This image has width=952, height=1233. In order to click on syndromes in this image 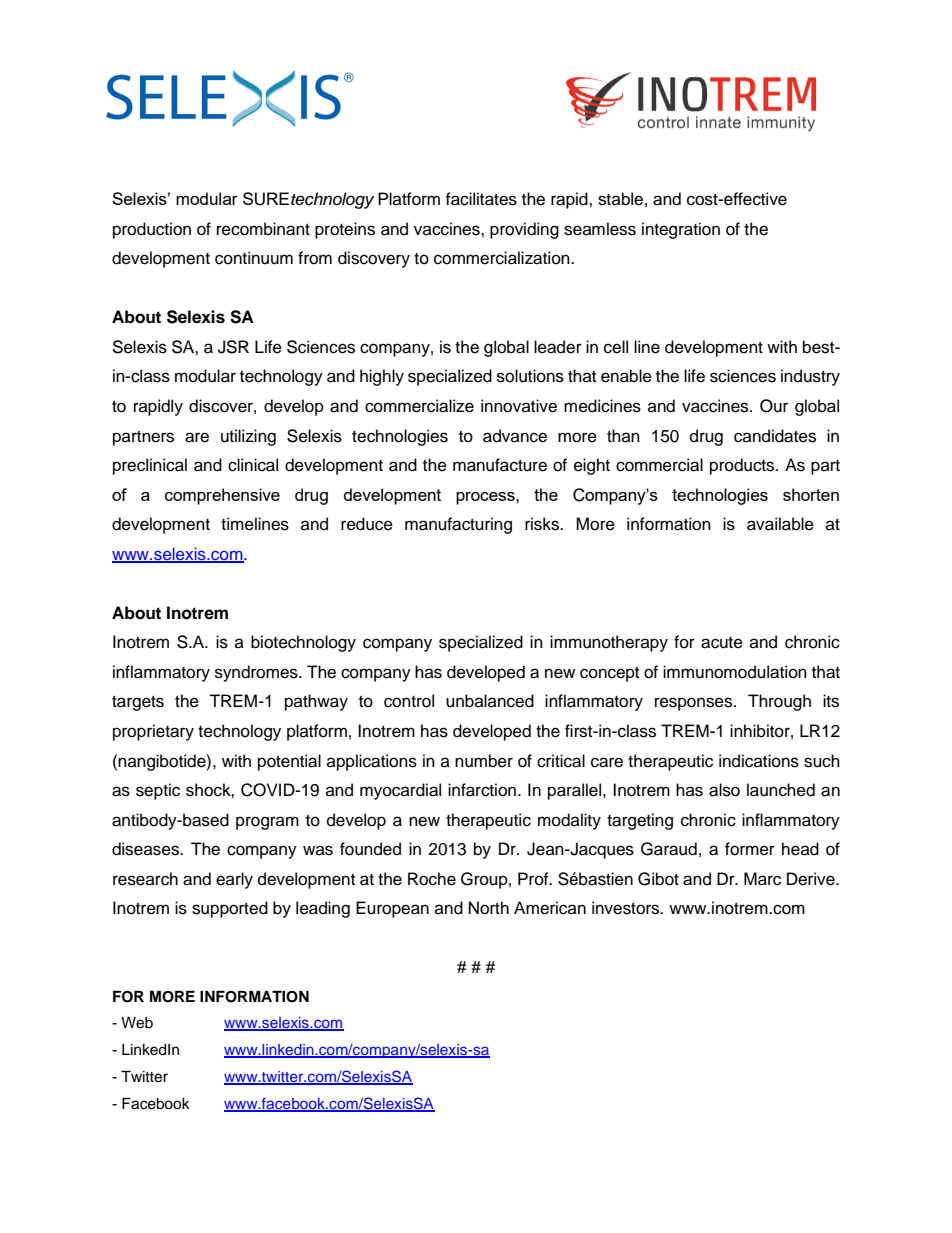, I will do `click(257, 673)`.
